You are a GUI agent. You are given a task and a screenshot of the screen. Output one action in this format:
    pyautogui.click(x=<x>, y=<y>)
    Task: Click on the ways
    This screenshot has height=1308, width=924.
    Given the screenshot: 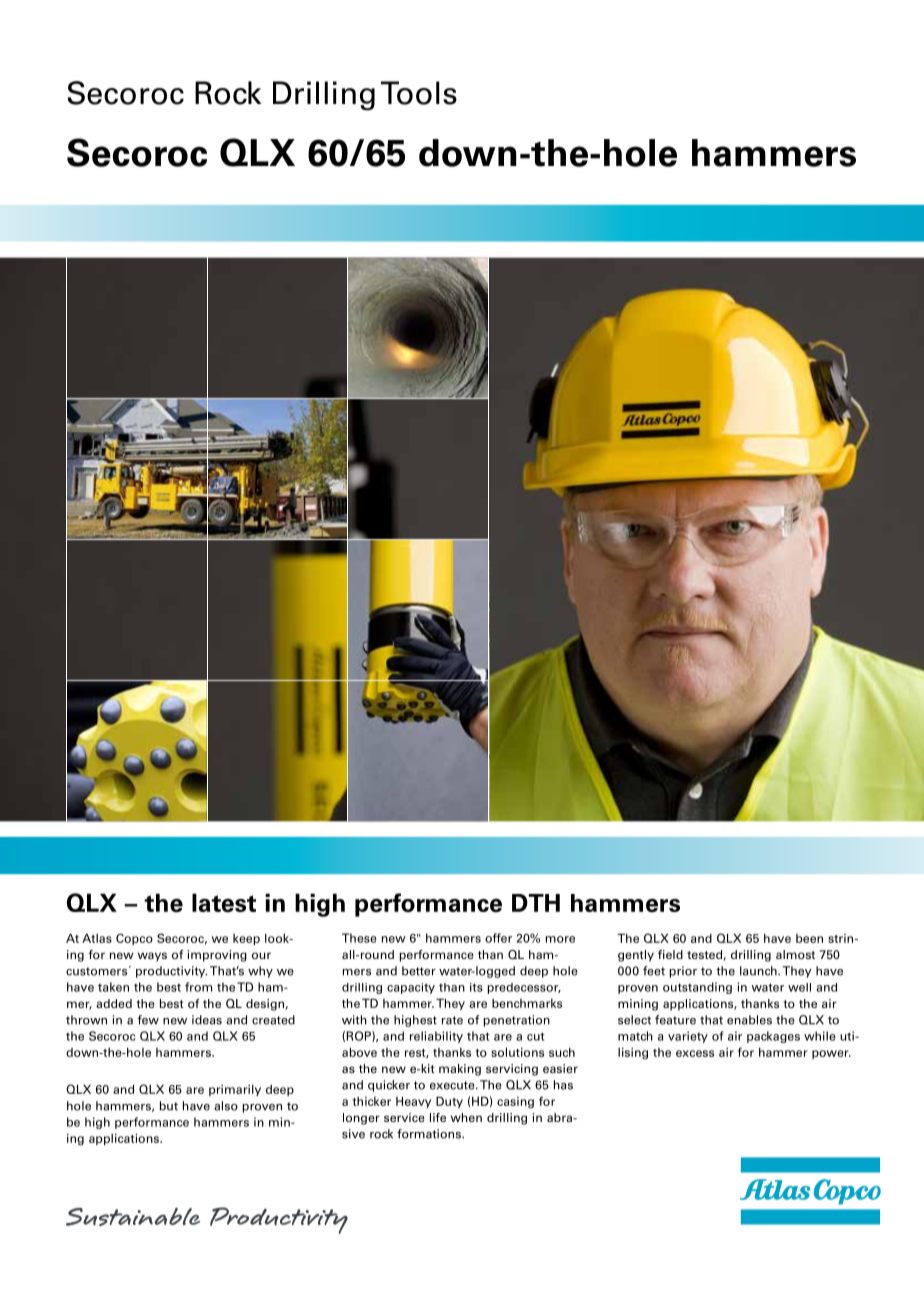 What is the action you would take?
    pyautogui.click(x=152, y=957)
